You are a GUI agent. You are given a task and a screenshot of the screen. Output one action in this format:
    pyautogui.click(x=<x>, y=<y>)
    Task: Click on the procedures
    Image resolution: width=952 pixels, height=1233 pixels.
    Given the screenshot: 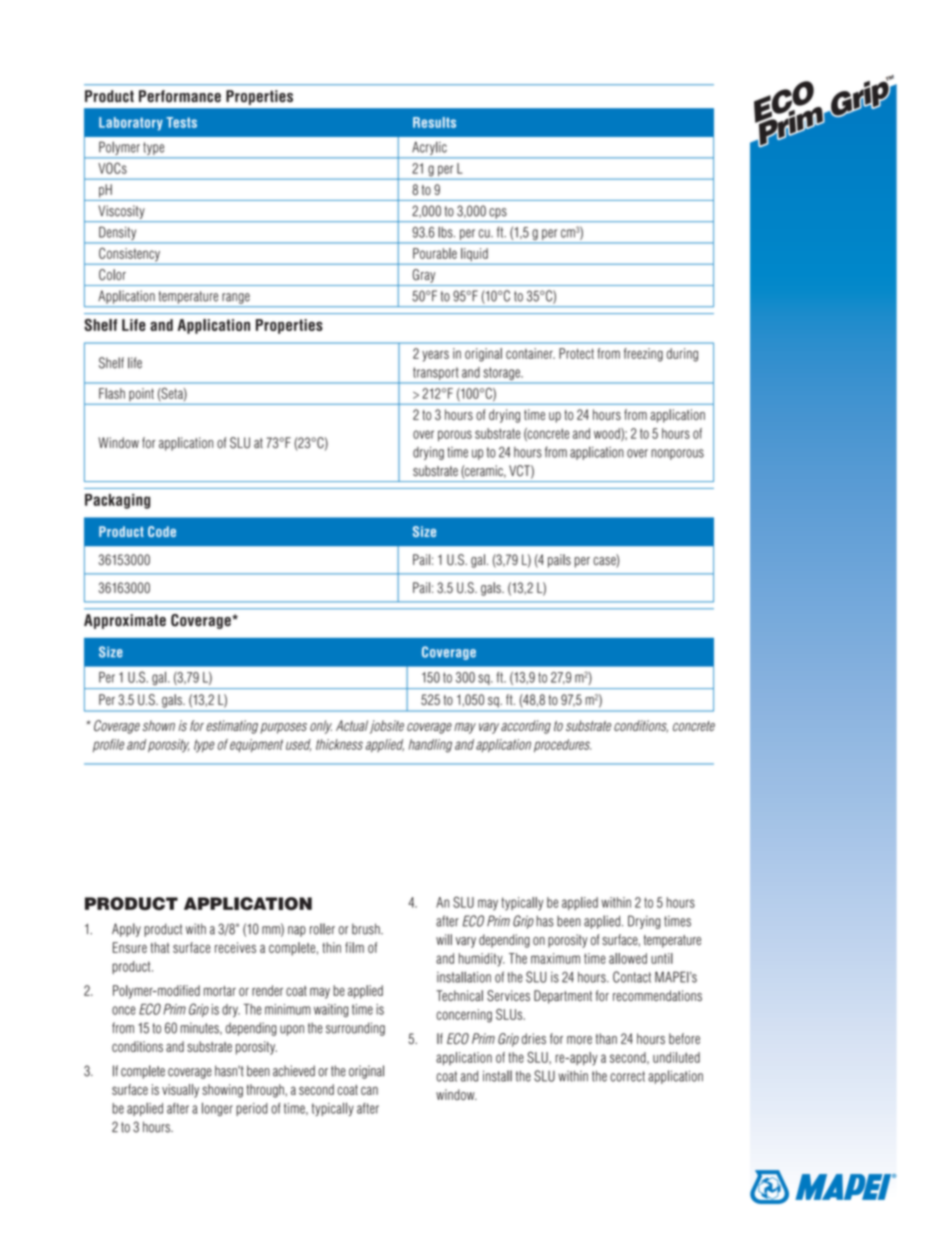 What is the action you would take?
    pyautogui.click(x=562, y=745)
